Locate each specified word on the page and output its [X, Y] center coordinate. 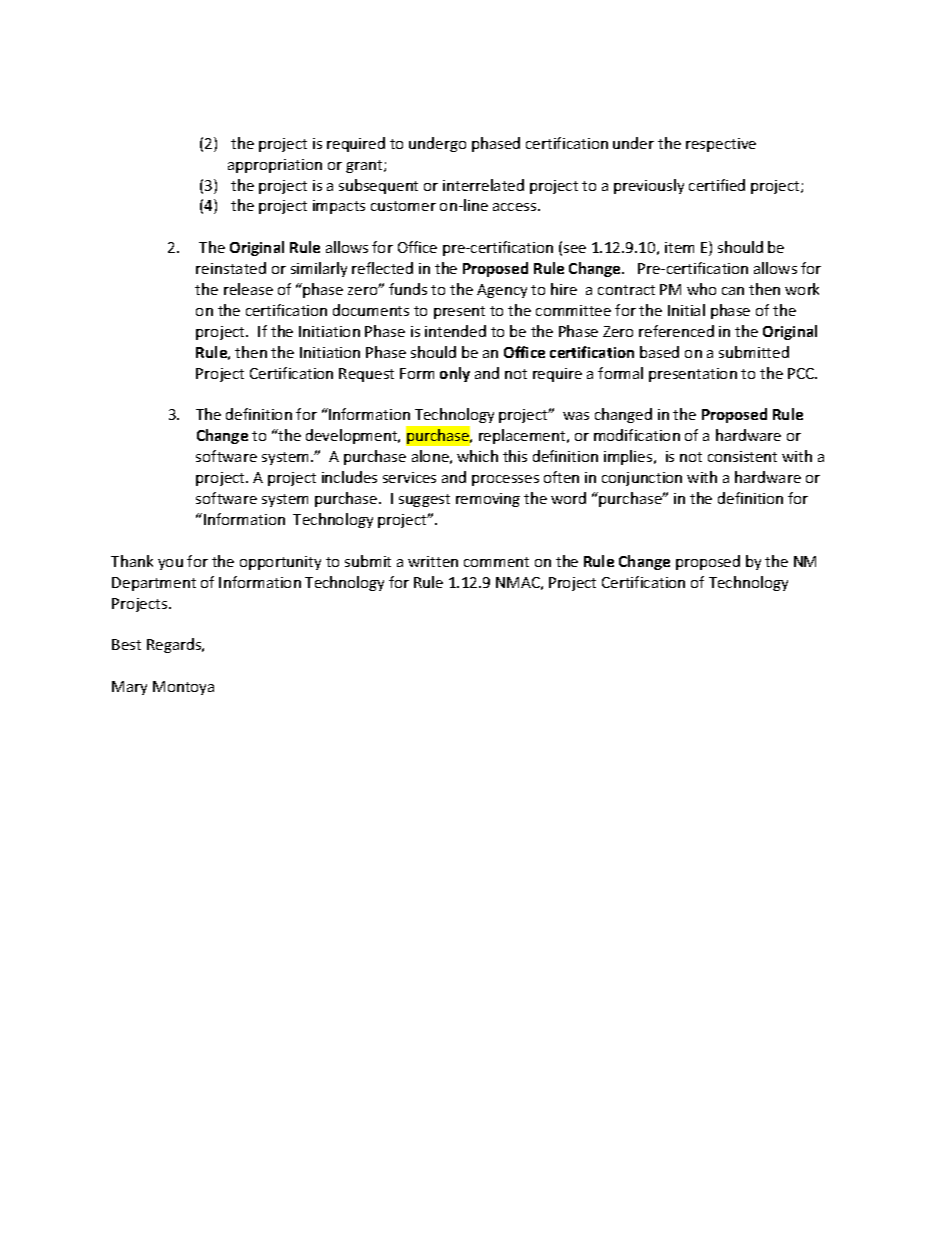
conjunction [642, 479]
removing [488, 500]
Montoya [183, 688]
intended [455, 331]
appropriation [275, 166]
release [248, 289]
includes [349, 477]
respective [721, 145]
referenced [676, 331]
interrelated [483, 185]
